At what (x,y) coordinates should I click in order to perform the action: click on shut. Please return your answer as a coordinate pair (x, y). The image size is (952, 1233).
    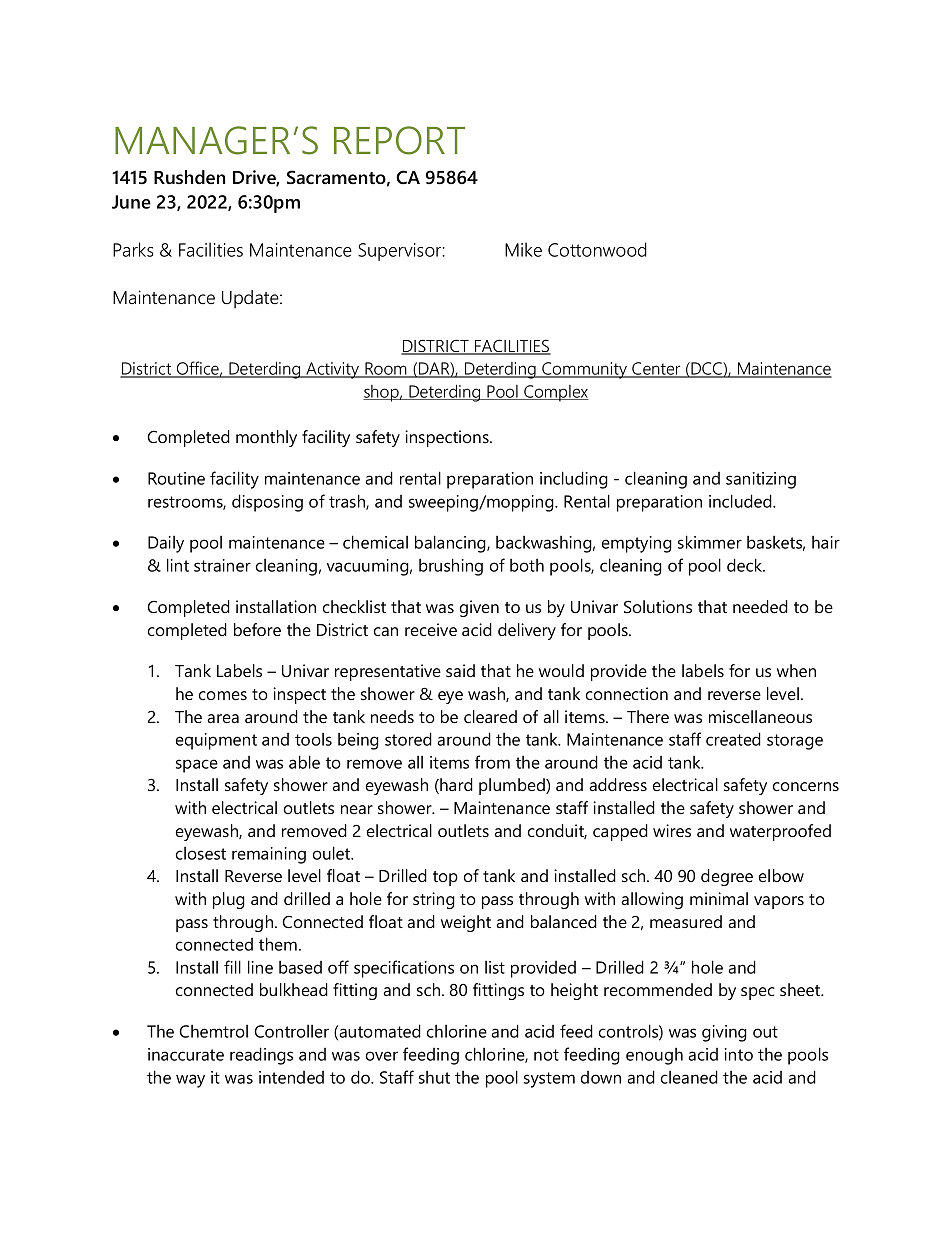
    Looking at the image, I should click on (434, 1077).
